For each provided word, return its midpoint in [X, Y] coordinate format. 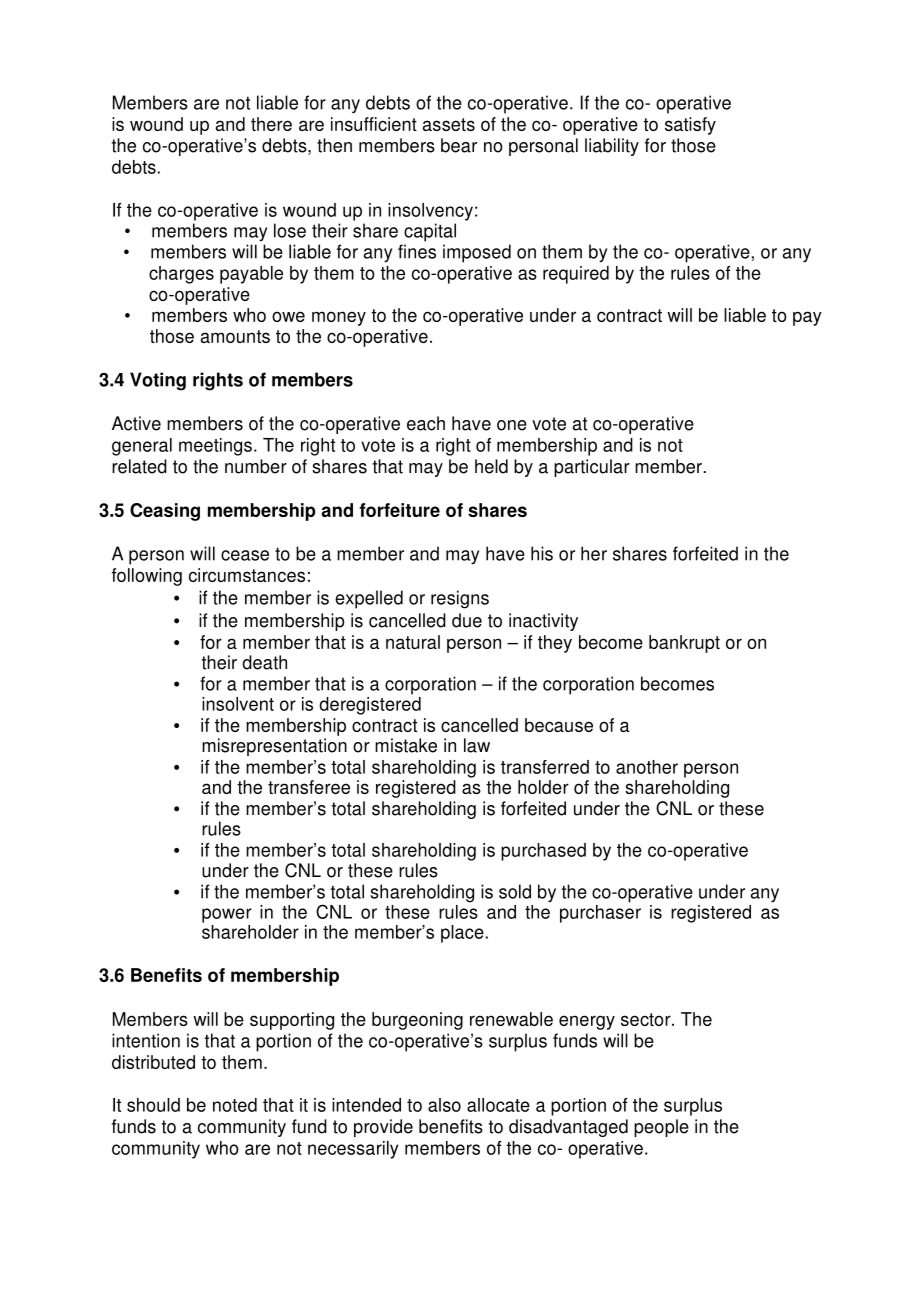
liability [612, 147]
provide [383, 1128]
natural [413, 642]
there [271, 124]
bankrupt [684, 644]
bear [459, 145]
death [264, 662]
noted [235, 1105]
